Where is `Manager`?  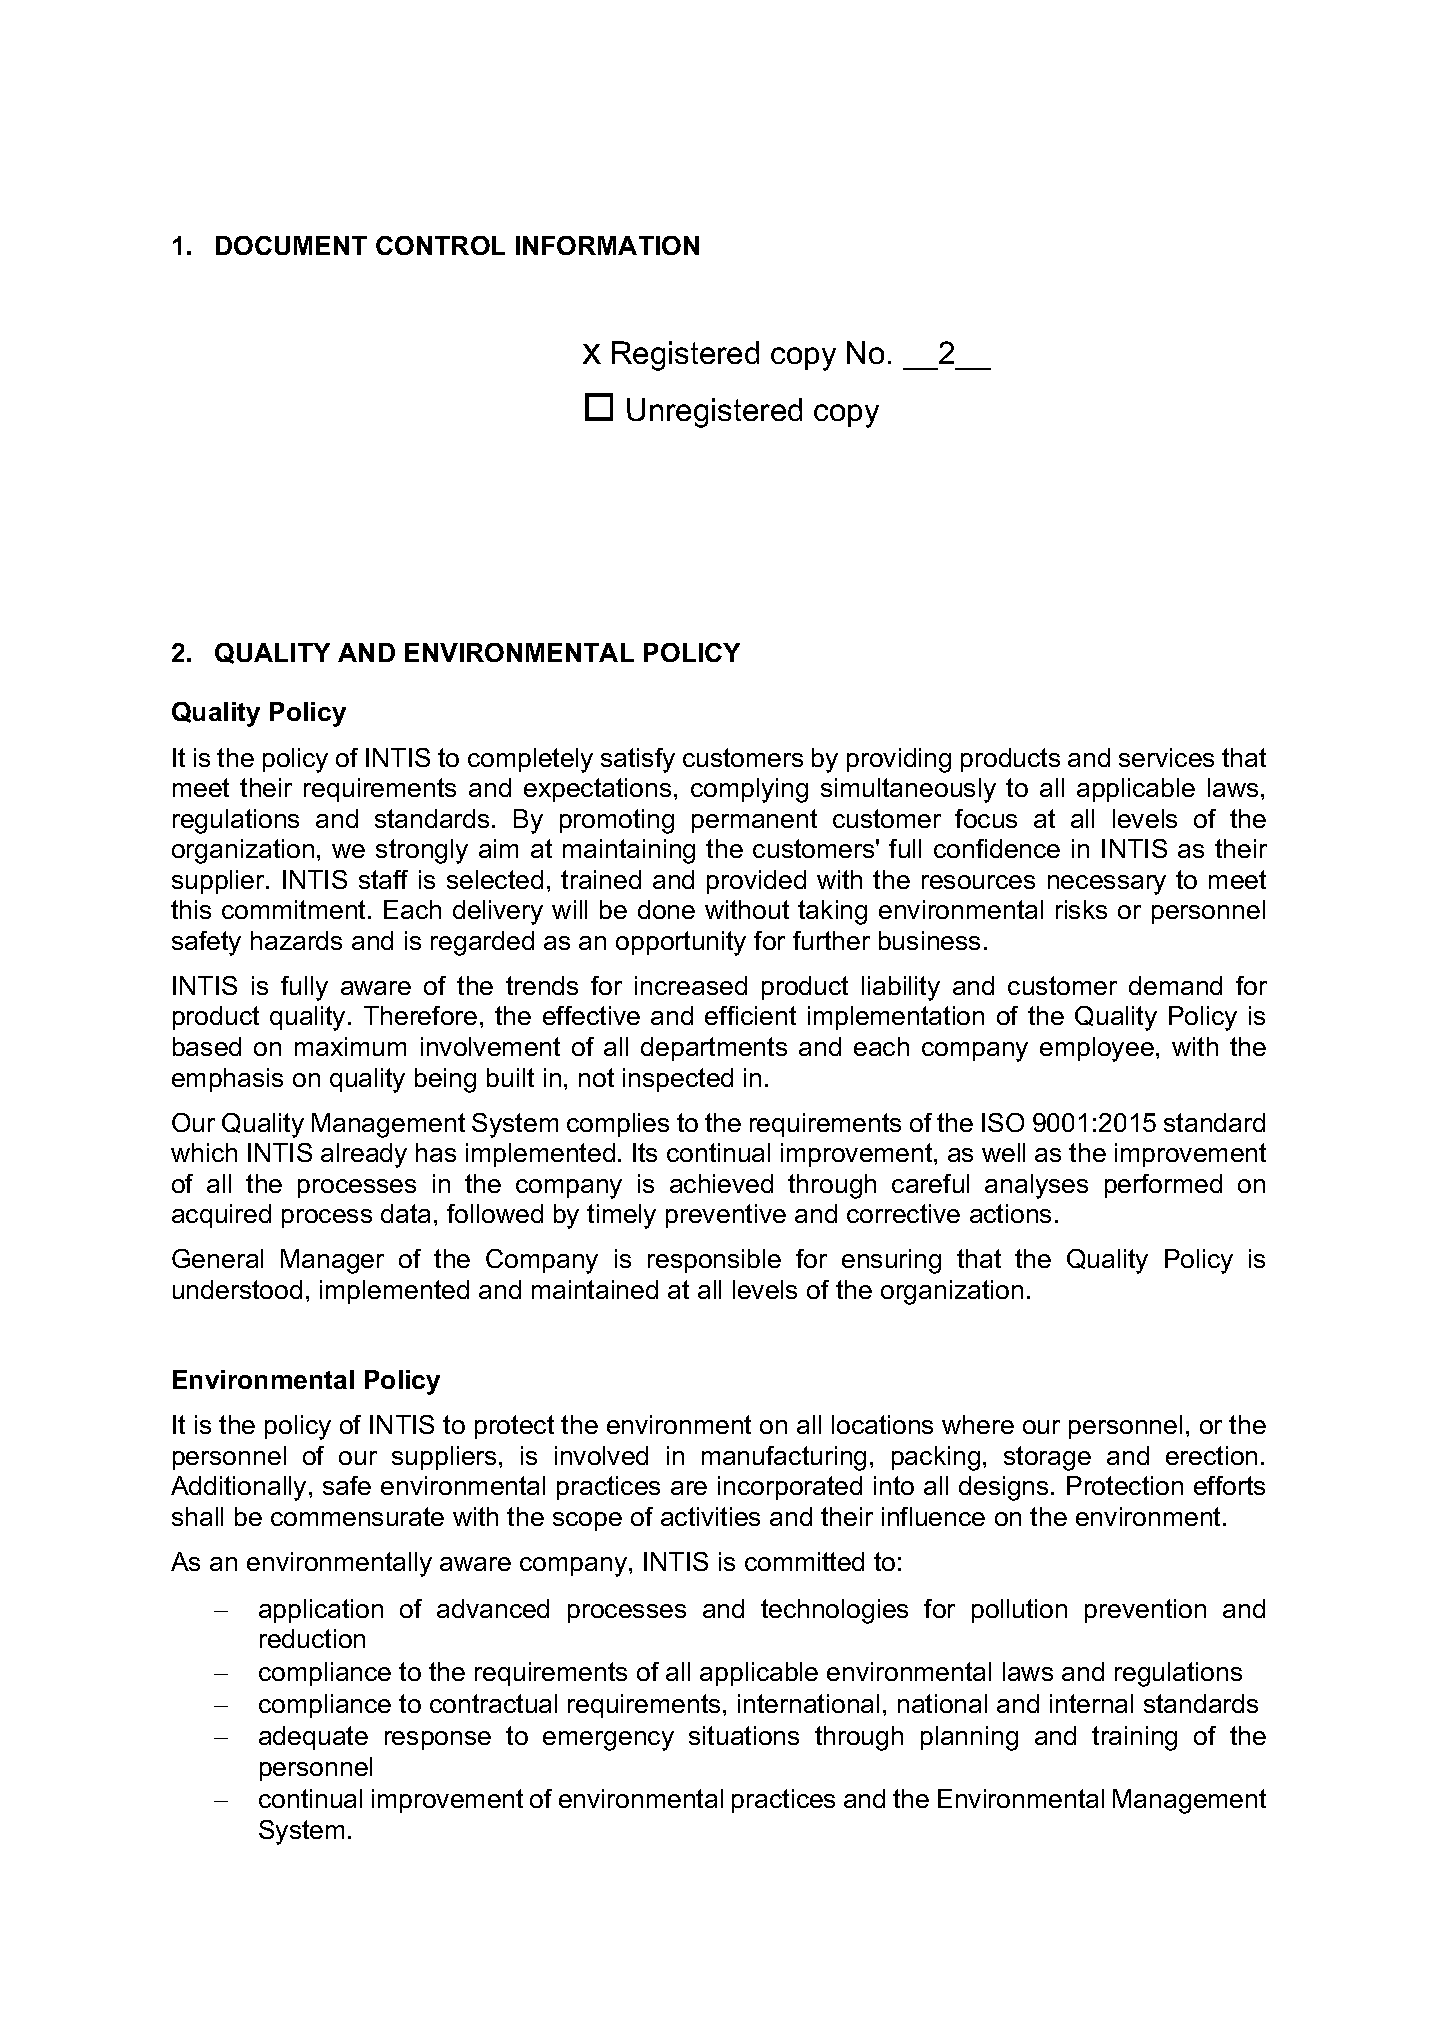
Manager is located at coordinates (332, 1261).
